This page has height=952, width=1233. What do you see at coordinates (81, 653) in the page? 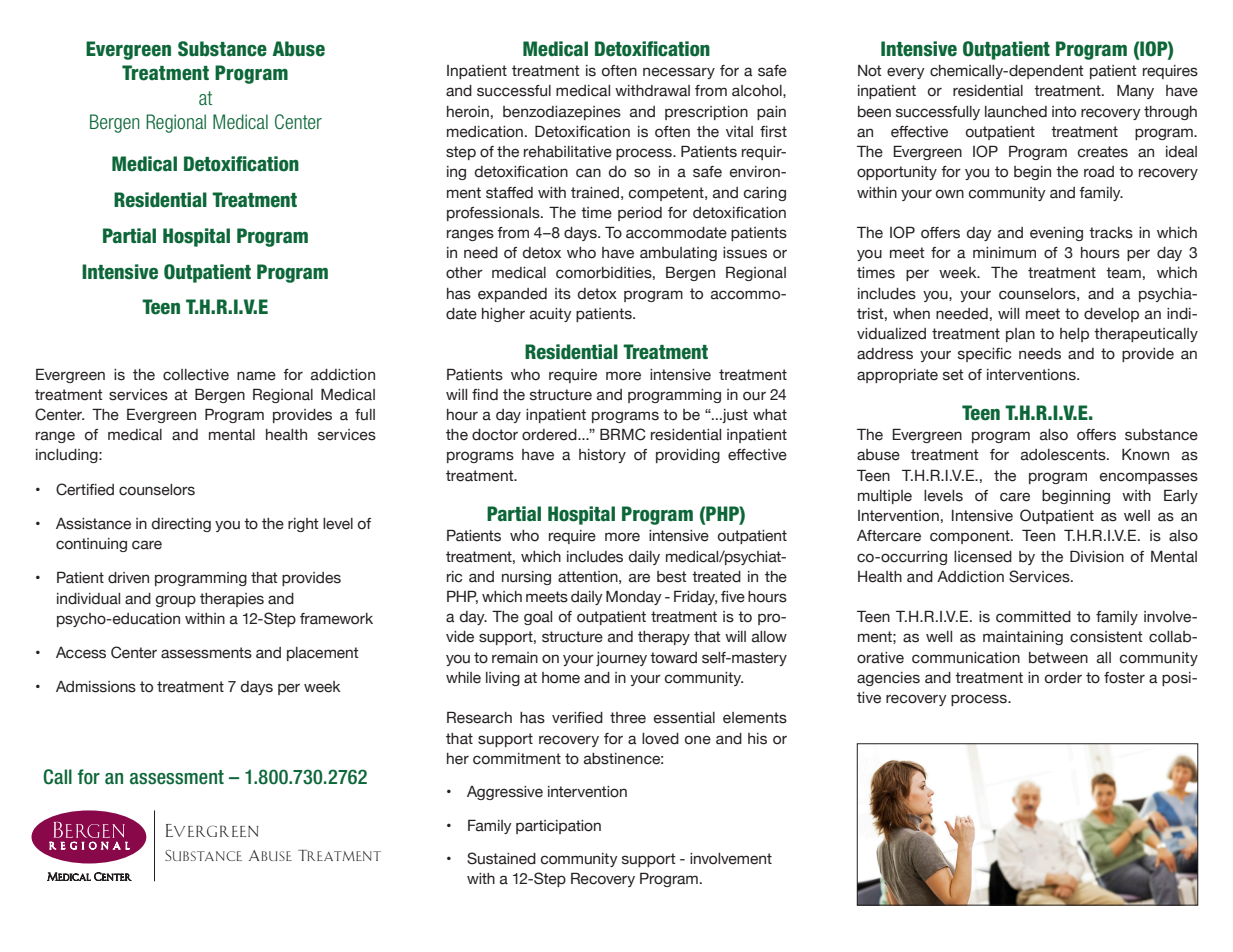
I see `Access` at bounding box center [81, 653].
